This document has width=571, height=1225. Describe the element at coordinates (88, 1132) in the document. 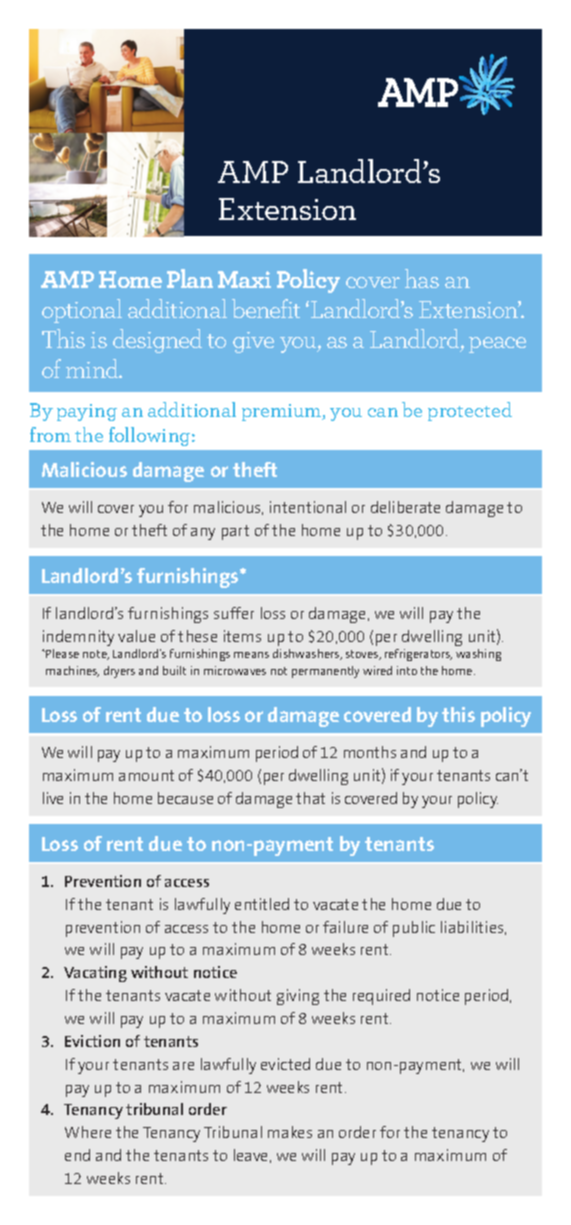

I see `Where` at that location.
